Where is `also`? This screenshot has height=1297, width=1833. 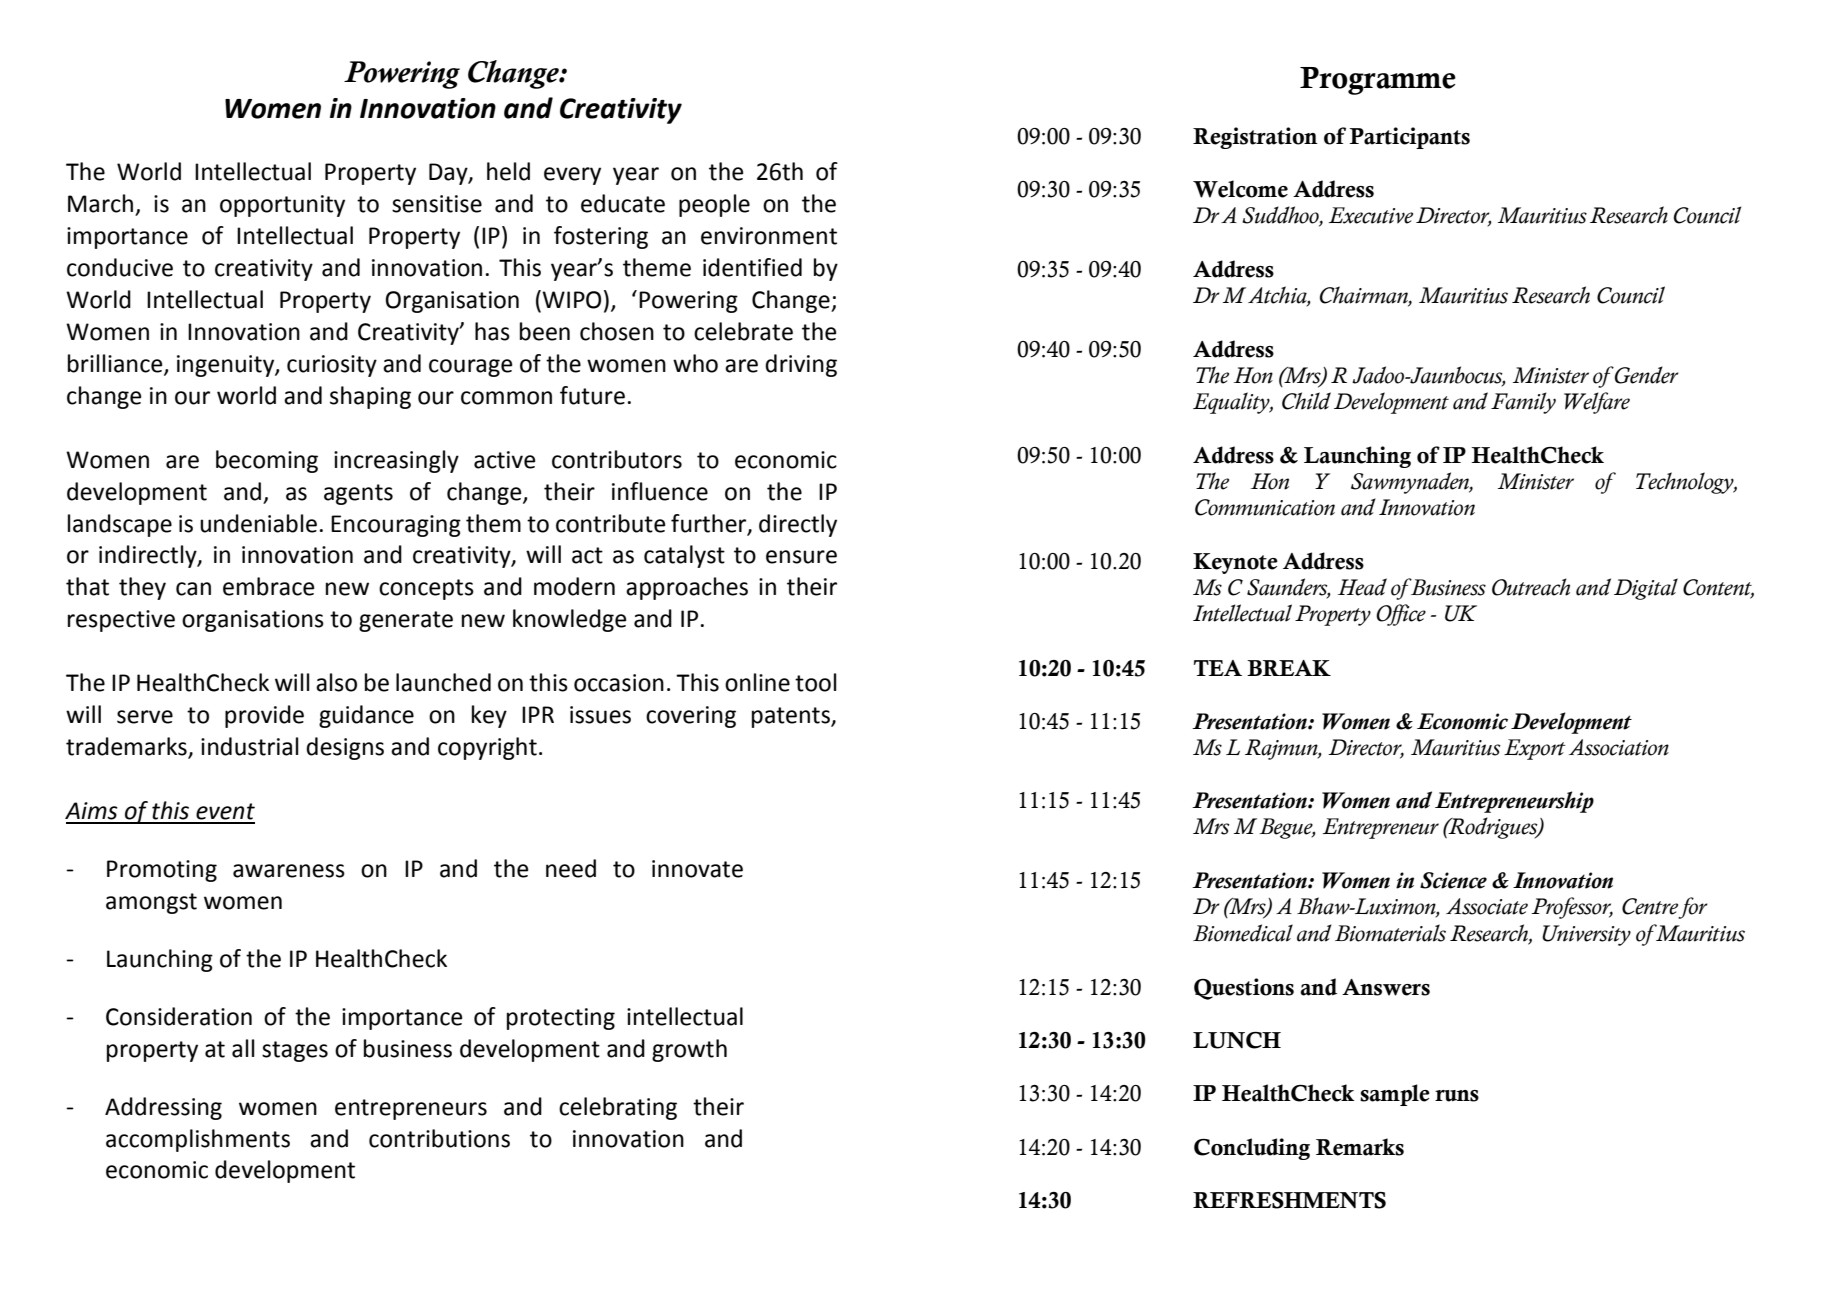
also is located at coordinates (336, 682).
